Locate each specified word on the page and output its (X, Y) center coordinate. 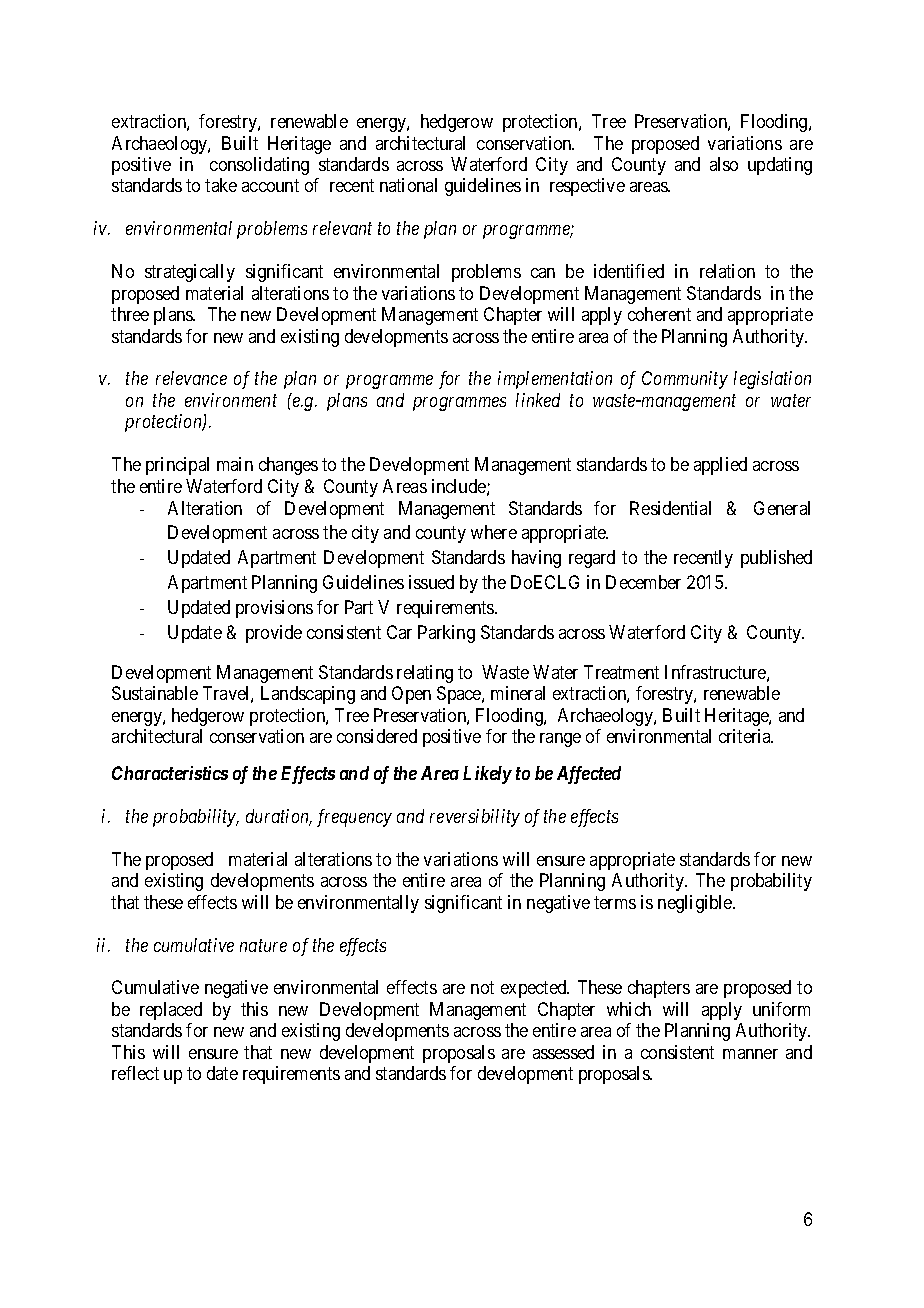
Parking (446, 634)
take (221, 185)
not (482, 988)
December (643, 582)
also (724, 164)
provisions (274, 609)
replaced (171, 1011)
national (408, 185)
